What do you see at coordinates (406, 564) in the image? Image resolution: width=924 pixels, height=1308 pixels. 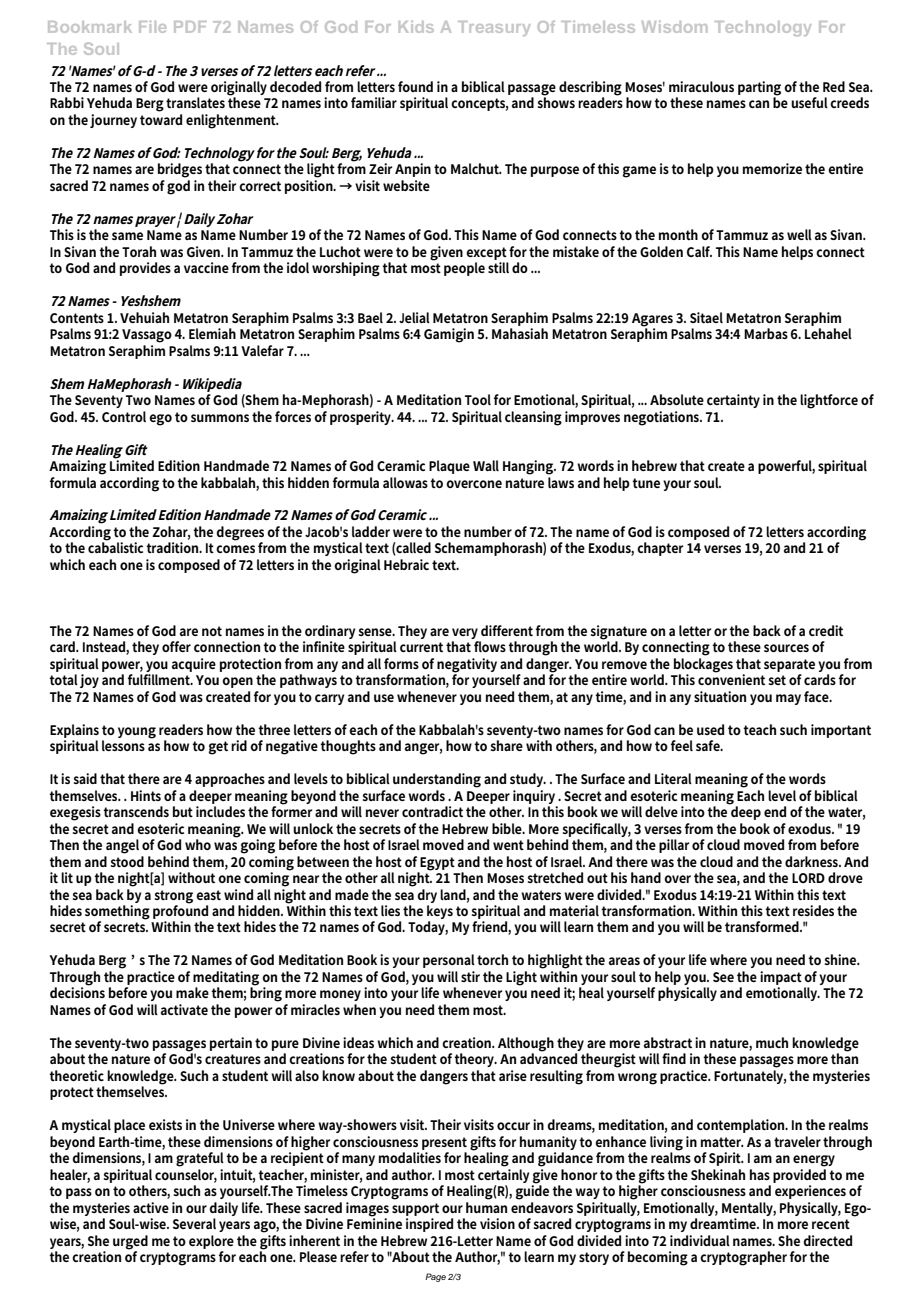 I see `Hebraic` at bounding box center [406, 564].
